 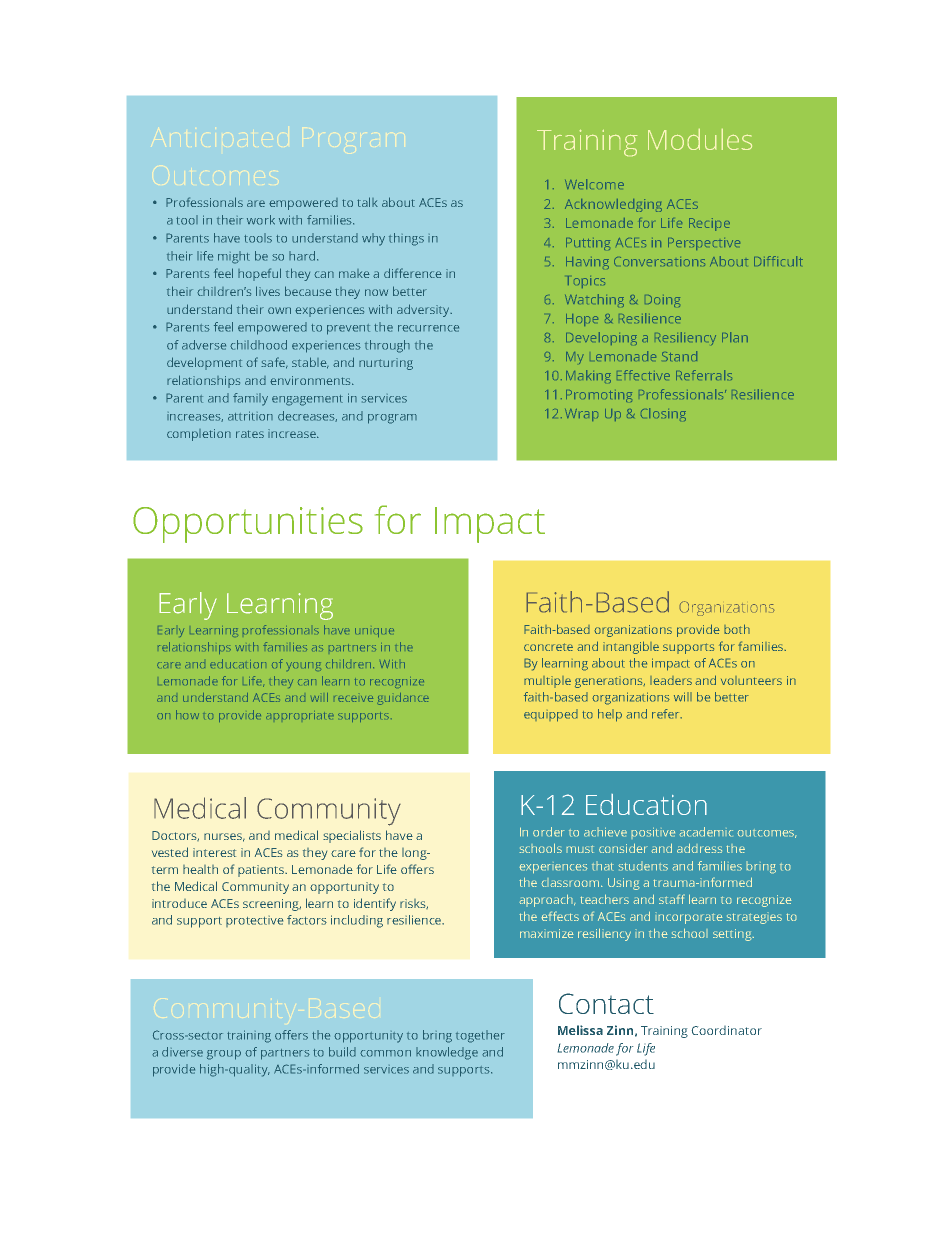 I want to click on work, so click(x=261, y=220).
